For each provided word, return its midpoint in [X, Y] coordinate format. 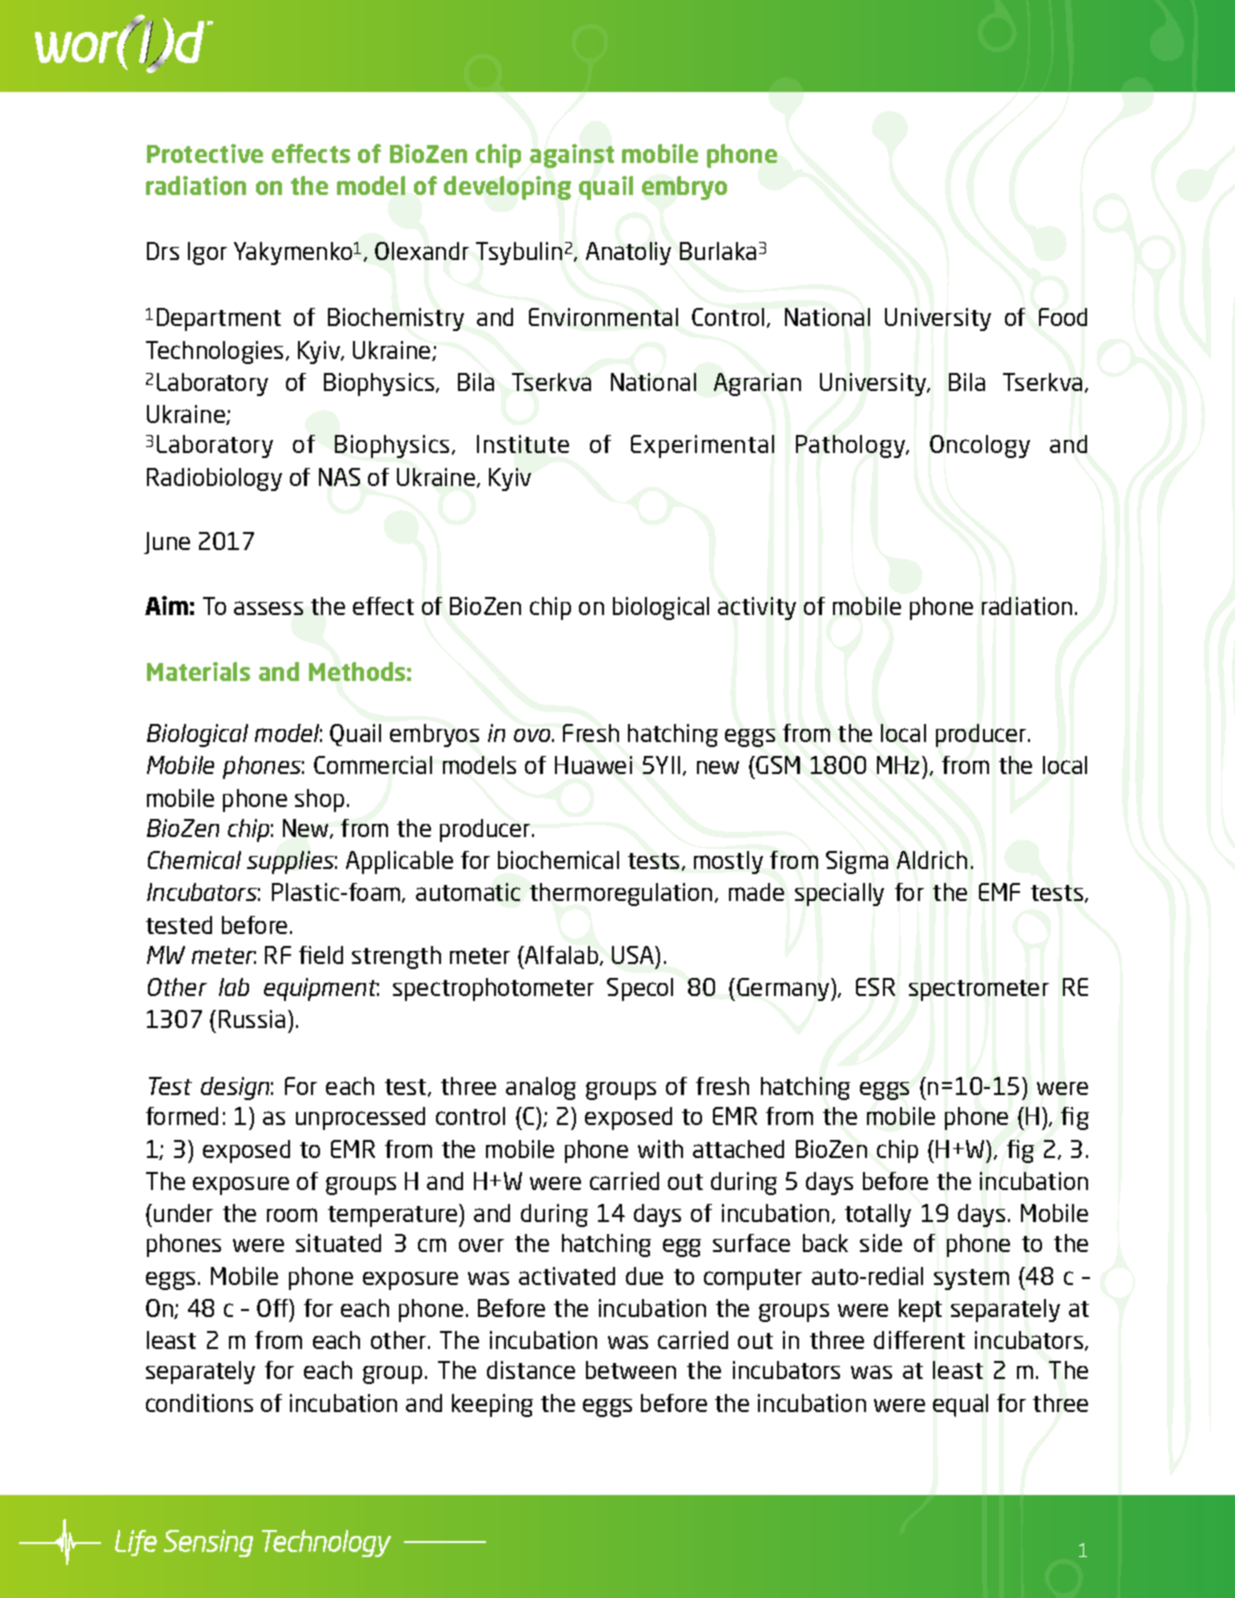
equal [960, 1405]
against [572, 156]
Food [1063, 317]
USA [634, 955]
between [631, 1370]
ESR [875, 987]
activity [757, 608]
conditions [199, 1403]
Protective [205, 153]
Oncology [980, 446]
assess [268, 608]
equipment [321, 989]
